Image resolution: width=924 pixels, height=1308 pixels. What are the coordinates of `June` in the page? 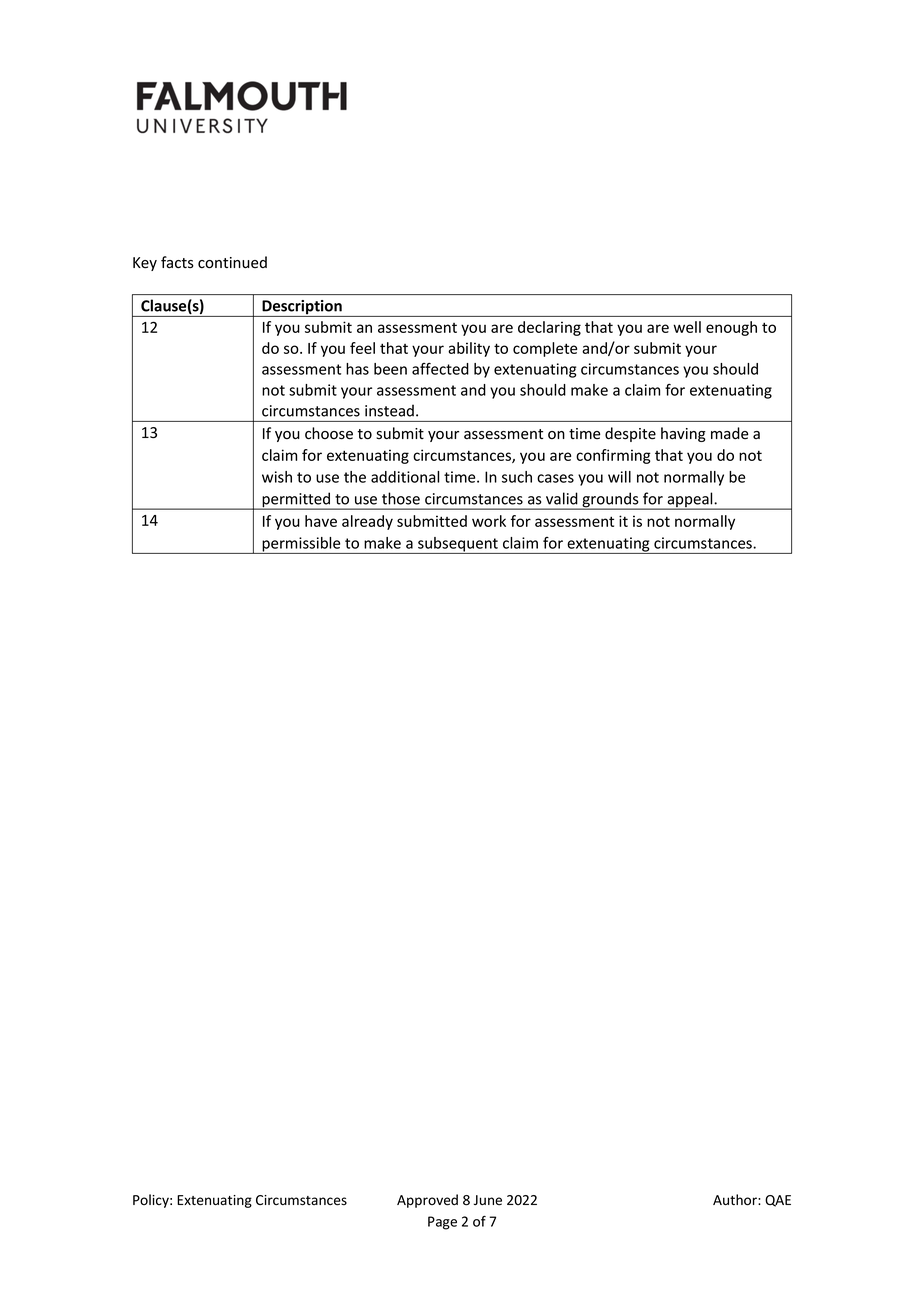 It's located at (488, 1200).
